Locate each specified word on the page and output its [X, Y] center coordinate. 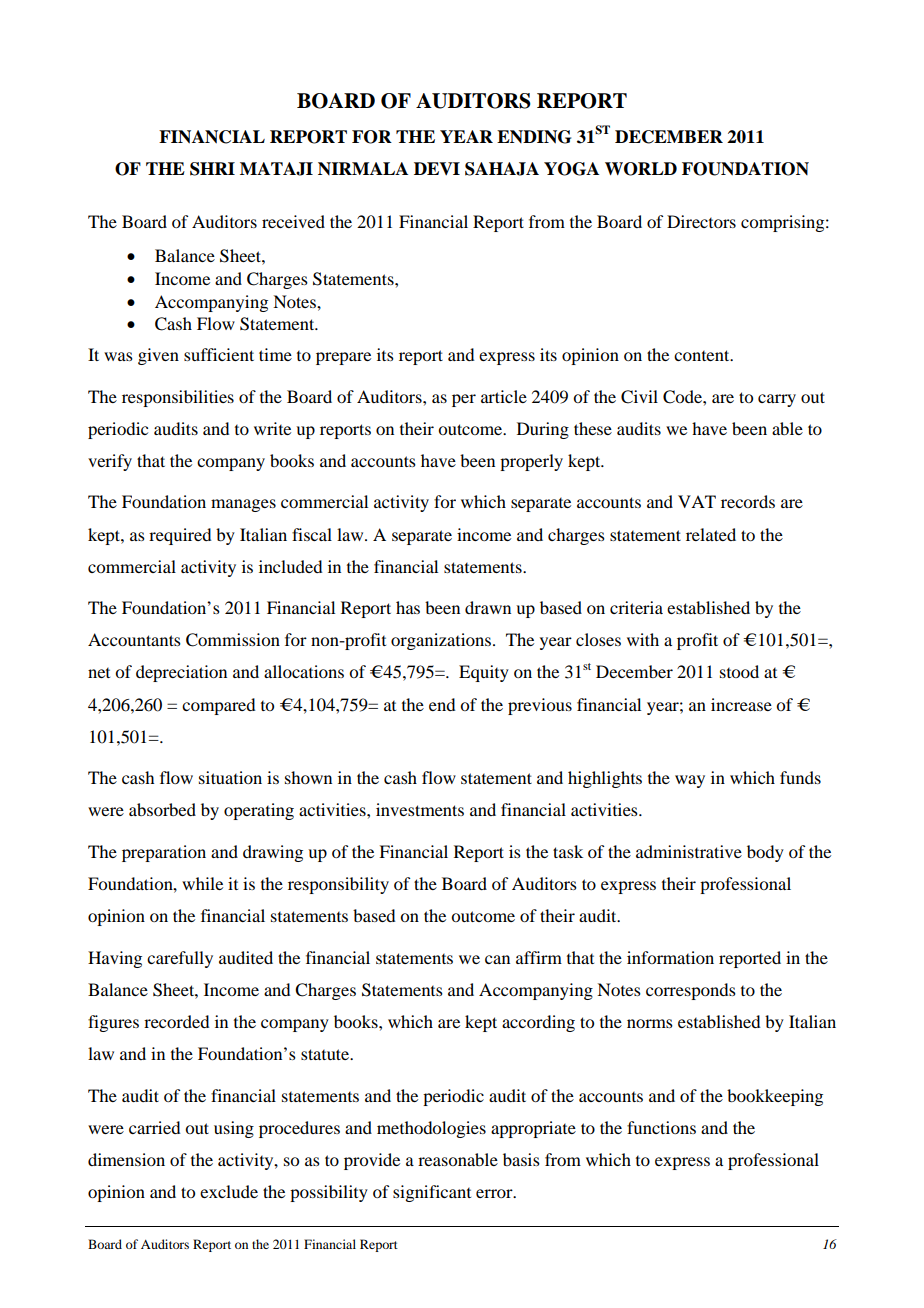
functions [661, 1127]
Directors [701, 221]
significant [432, 1193]
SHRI [212, 169]
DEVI [437, 168]
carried [154, 1127]
